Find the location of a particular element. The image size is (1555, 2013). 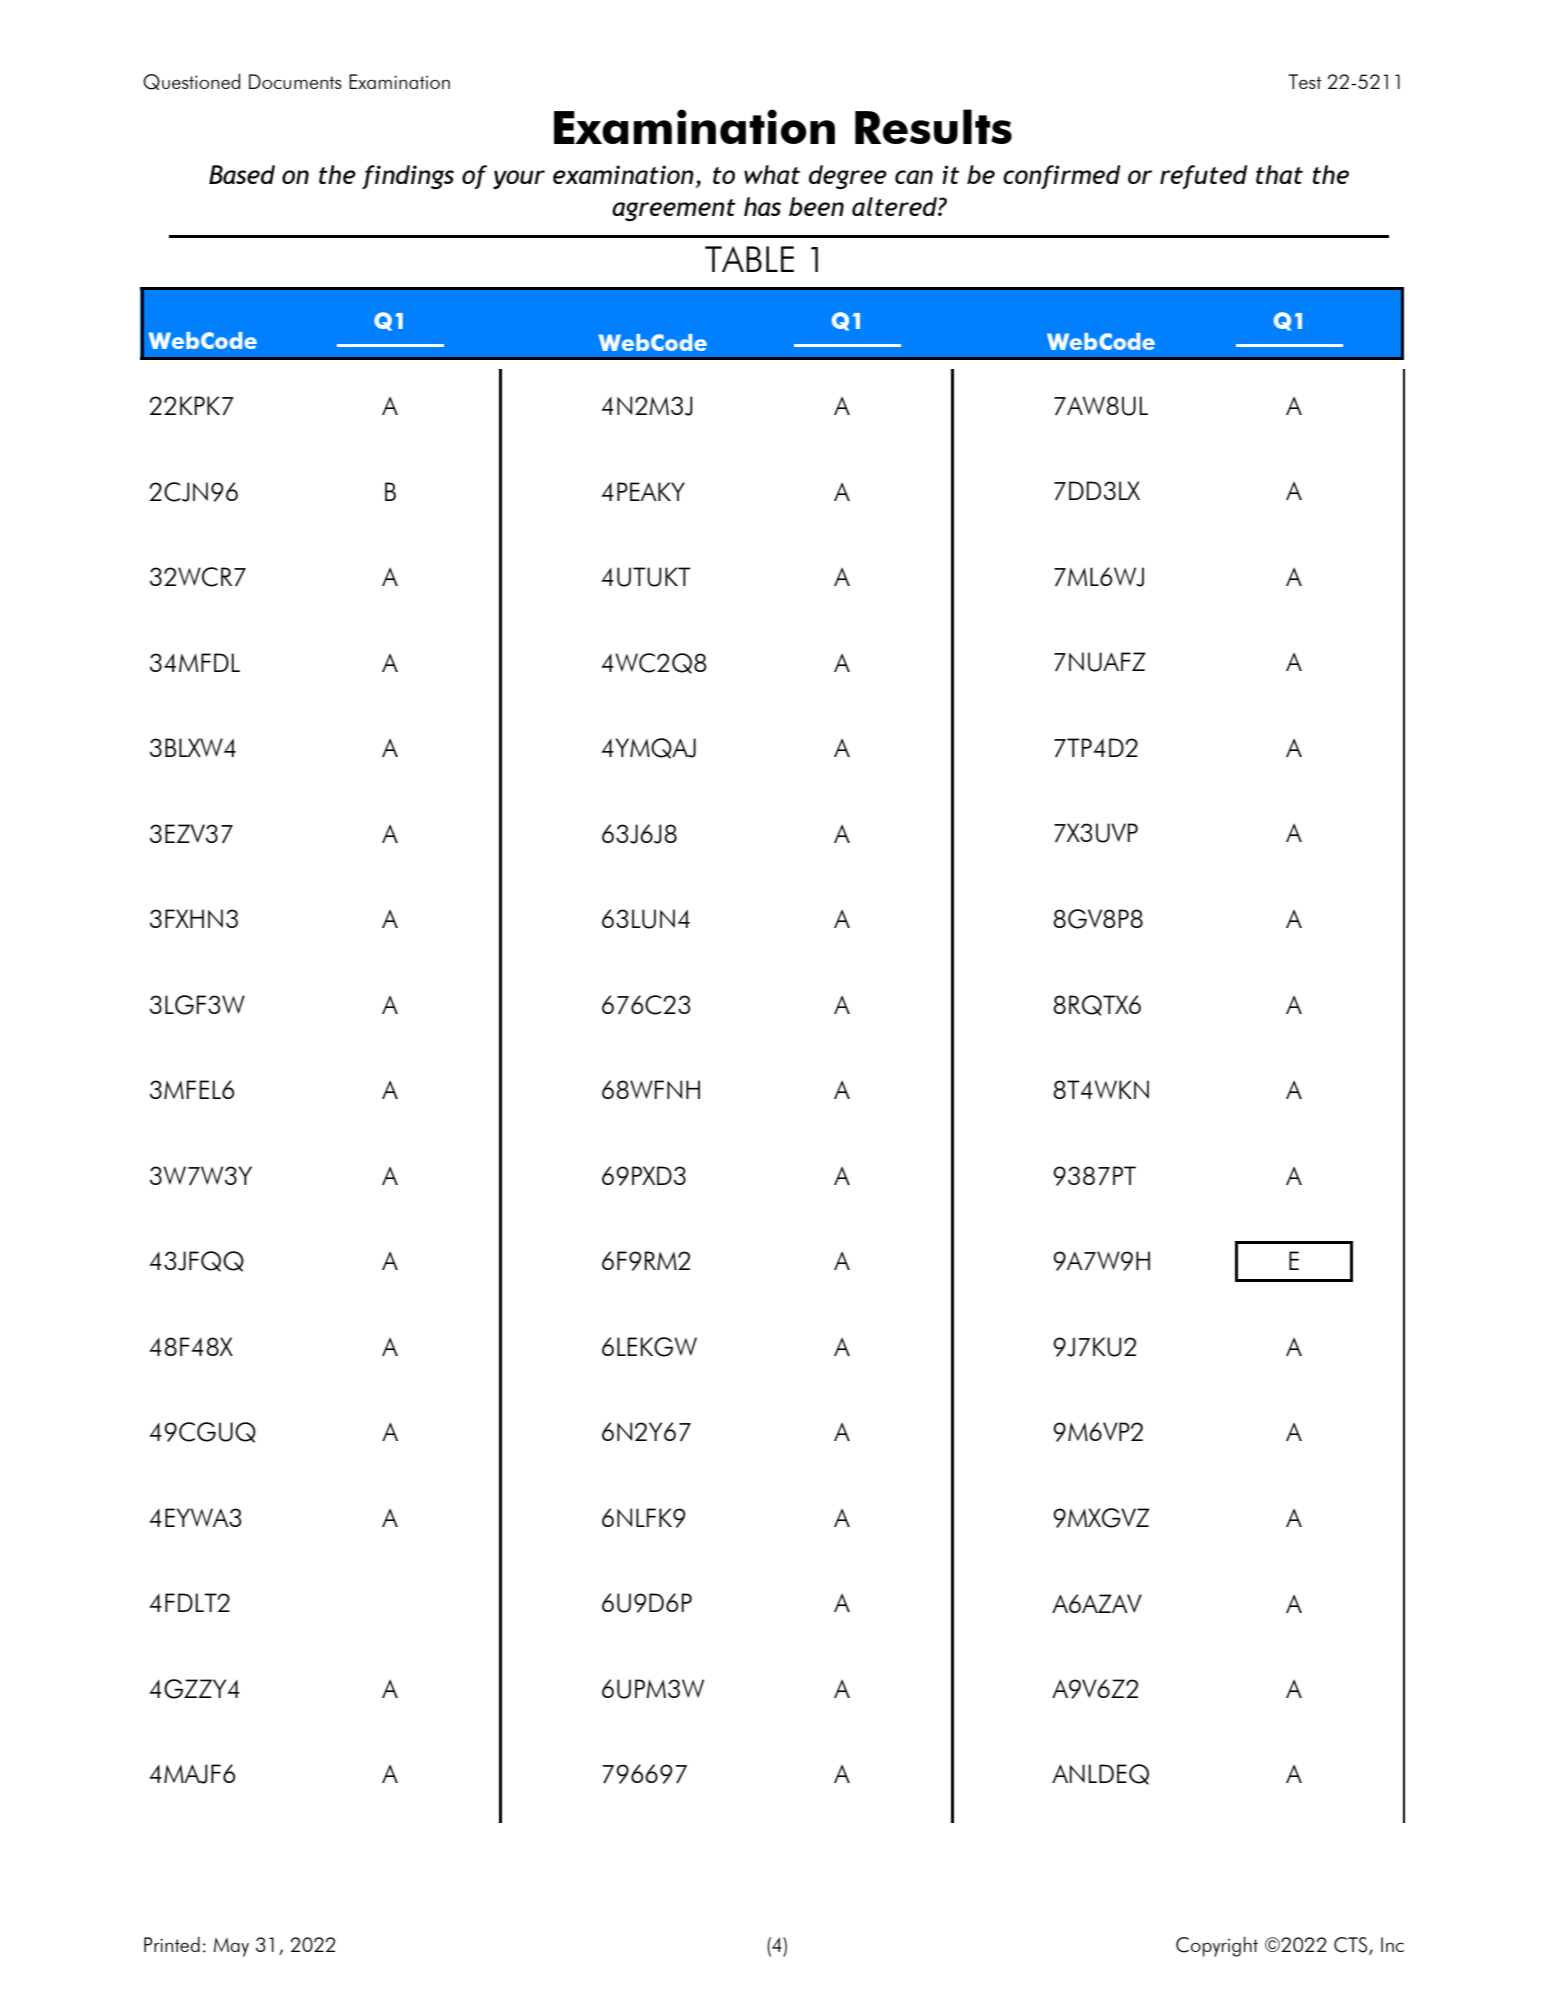

that is located at coordinates (1279, 174).
